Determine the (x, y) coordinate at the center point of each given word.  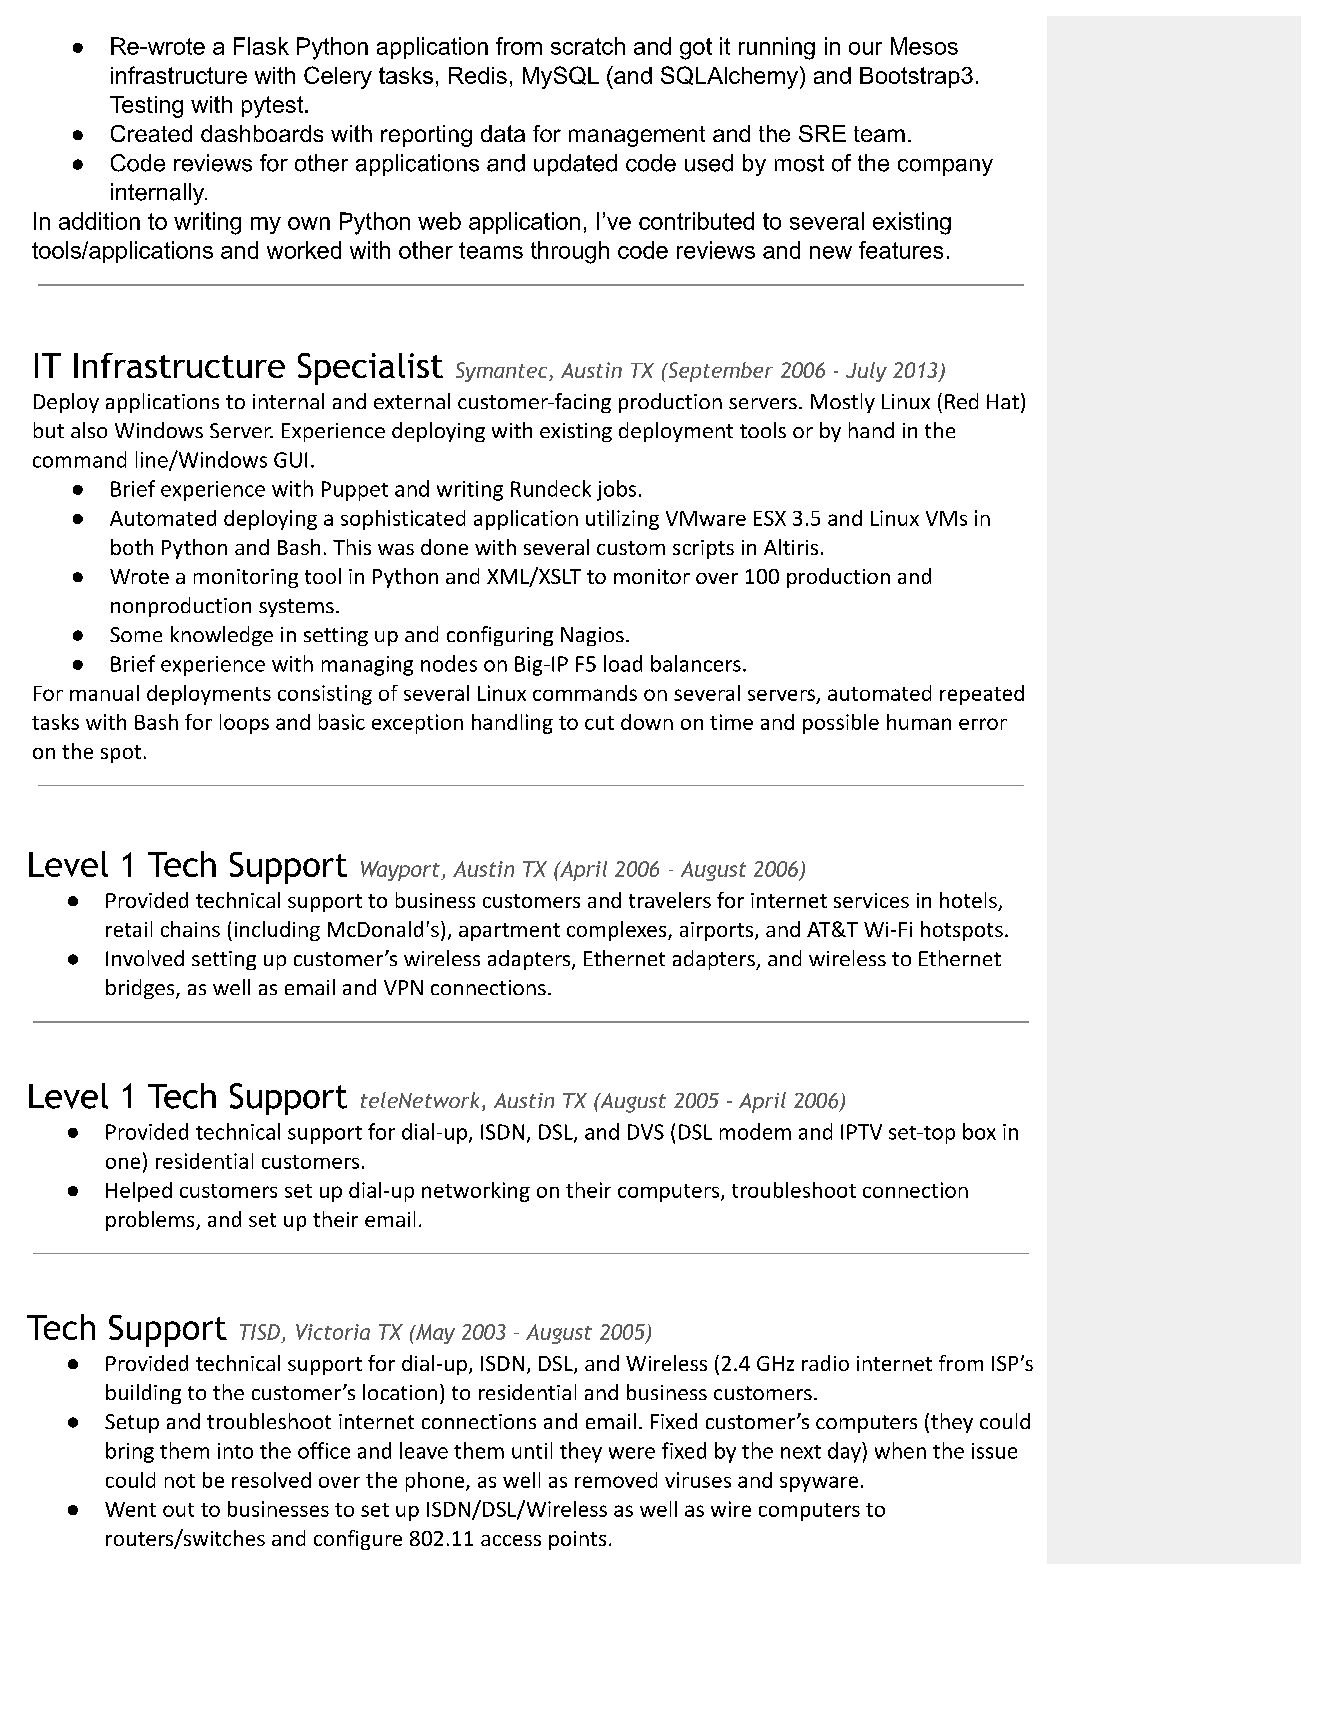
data (503, 133)
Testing (146, 107)
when (900, 1450)
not (180, 1481)
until (532, 1450)
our (865, 48)
